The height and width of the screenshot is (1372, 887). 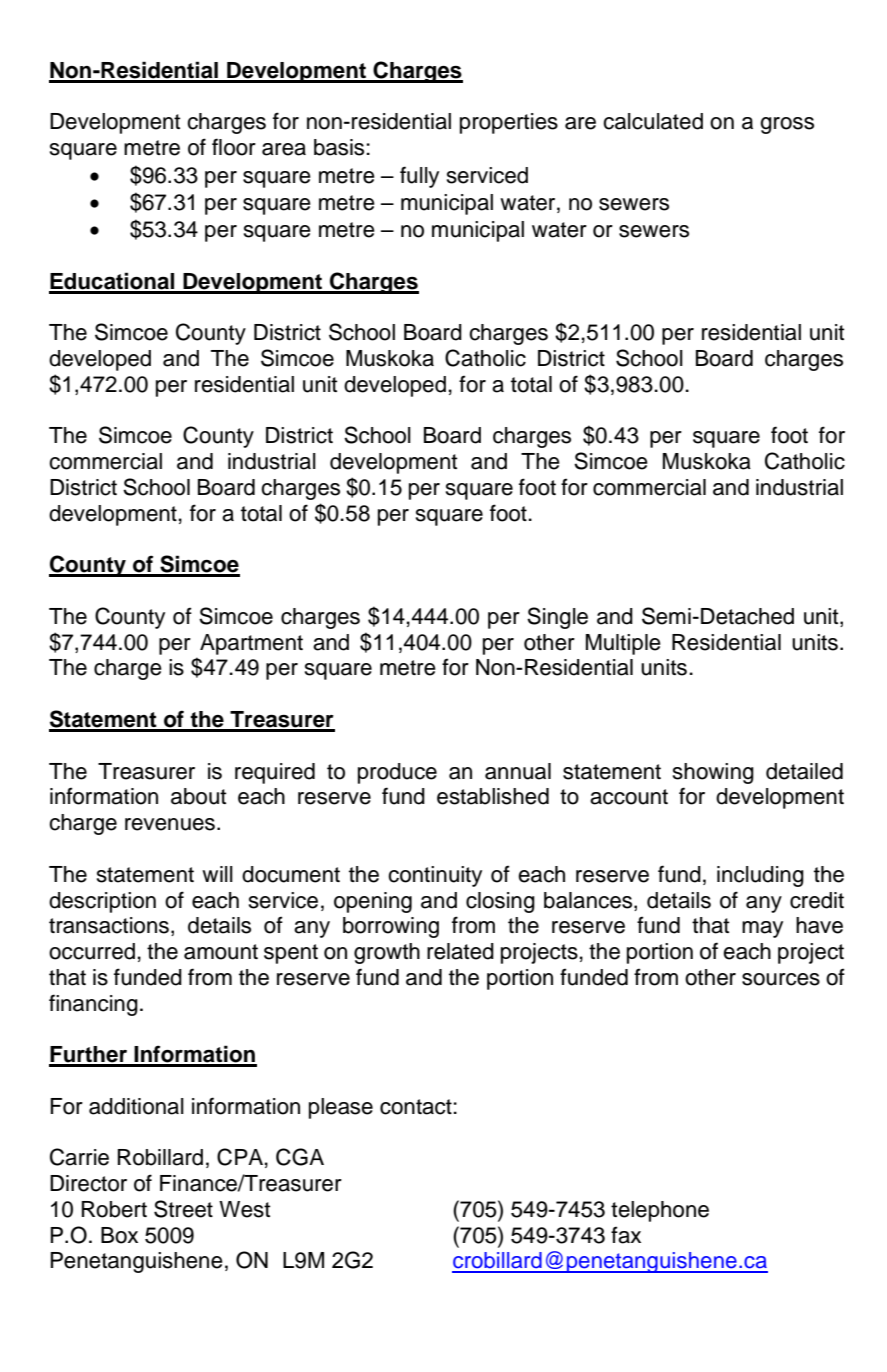 What do you see at coordinates (660, 1211) in the screenshot?
I see `telephone` at bounding box center [660, 1211].
